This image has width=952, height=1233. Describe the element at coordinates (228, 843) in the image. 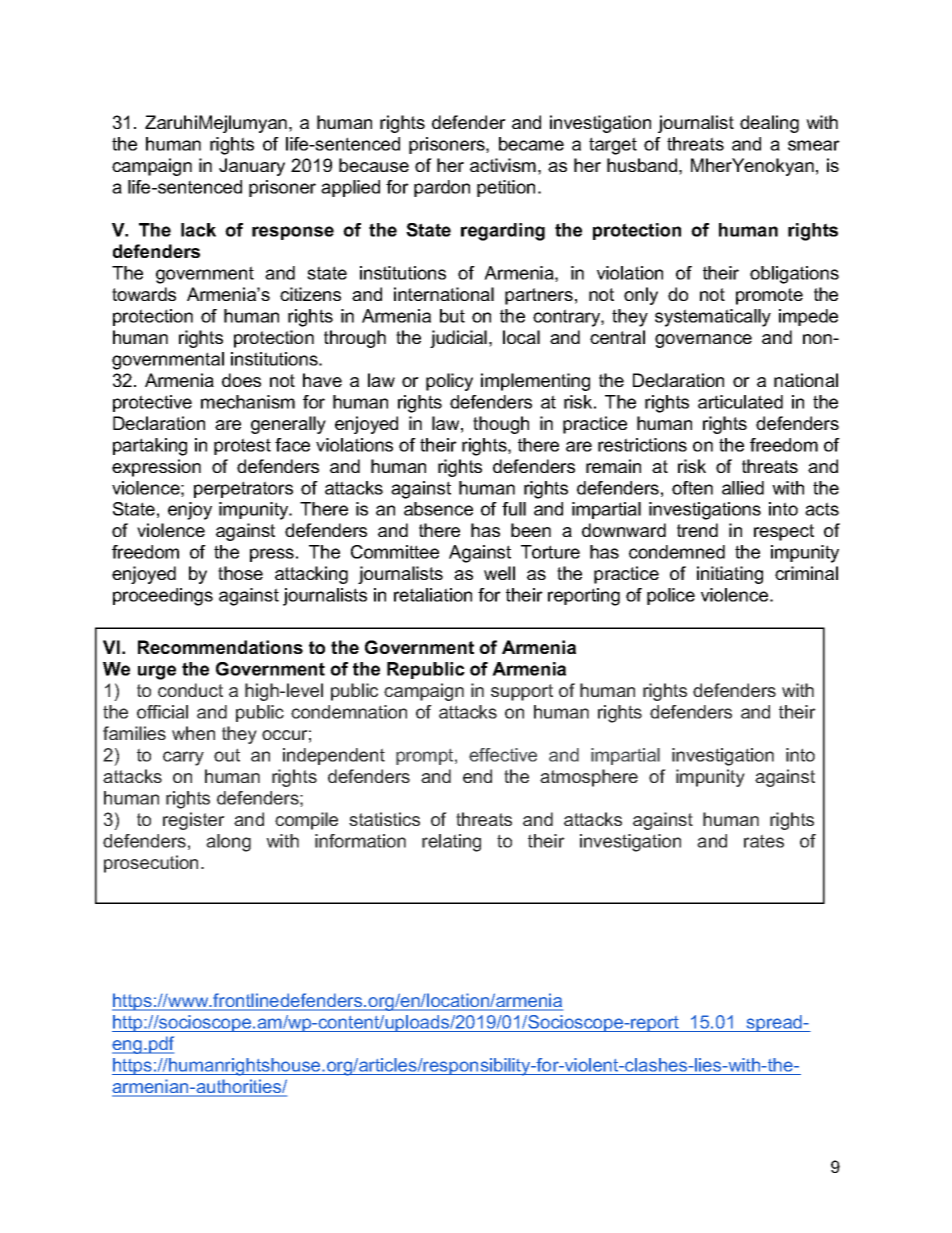

I see `along` at that location.
